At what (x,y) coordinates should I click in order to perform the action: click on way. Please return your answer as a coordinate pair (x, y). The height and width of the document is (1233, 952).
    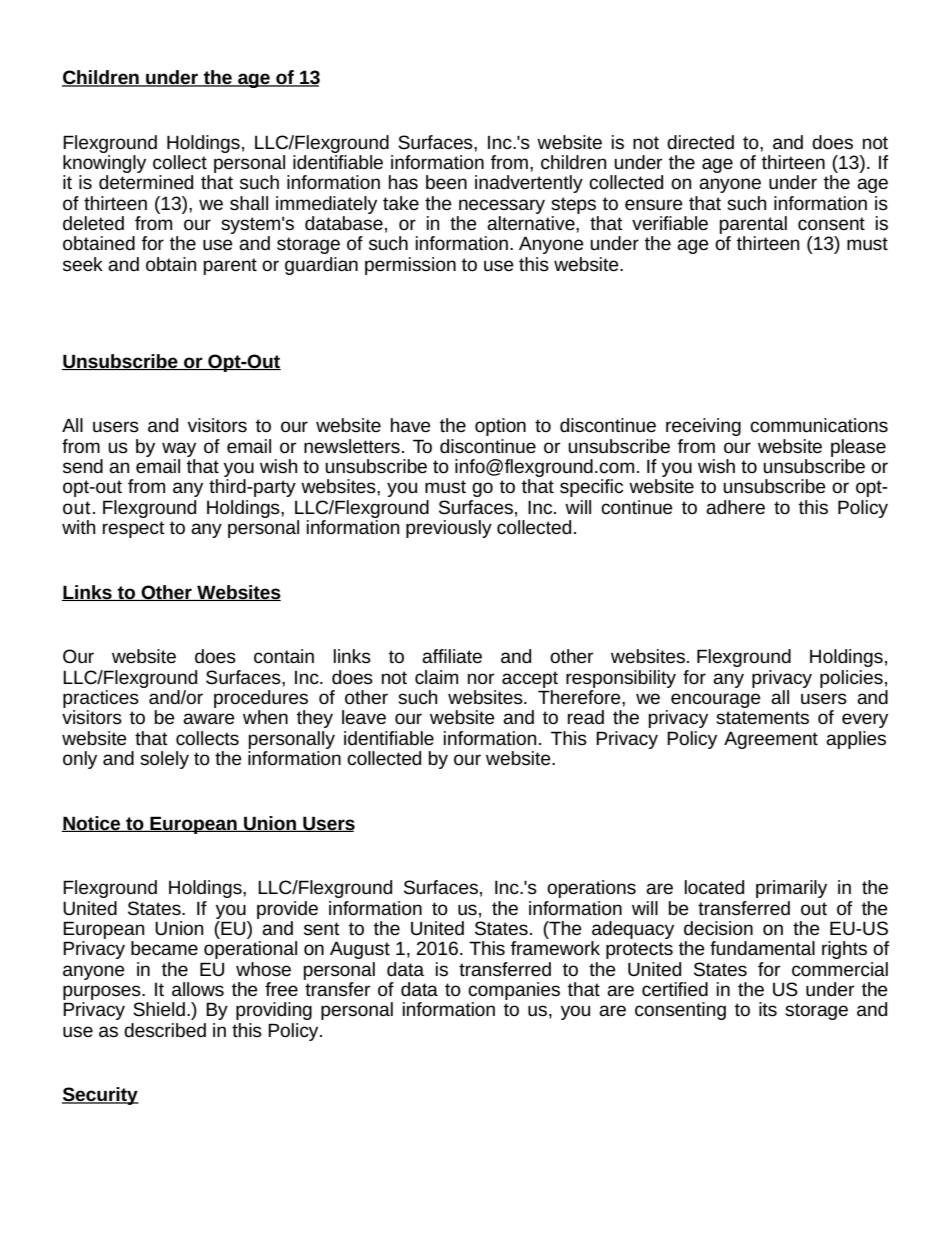
    Looking at the image, I should click on (179, 449).
